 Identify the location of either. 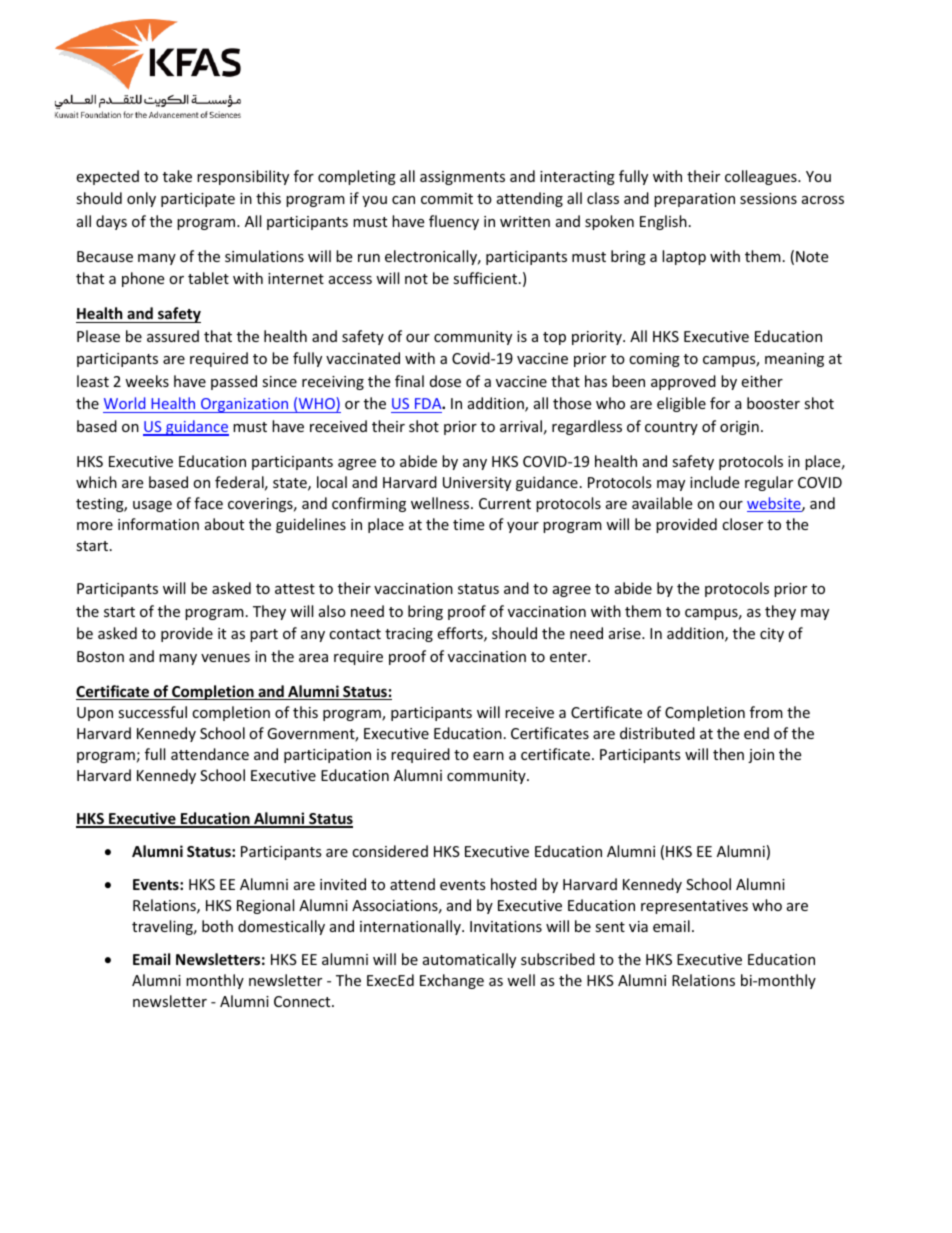
(762, 381).
